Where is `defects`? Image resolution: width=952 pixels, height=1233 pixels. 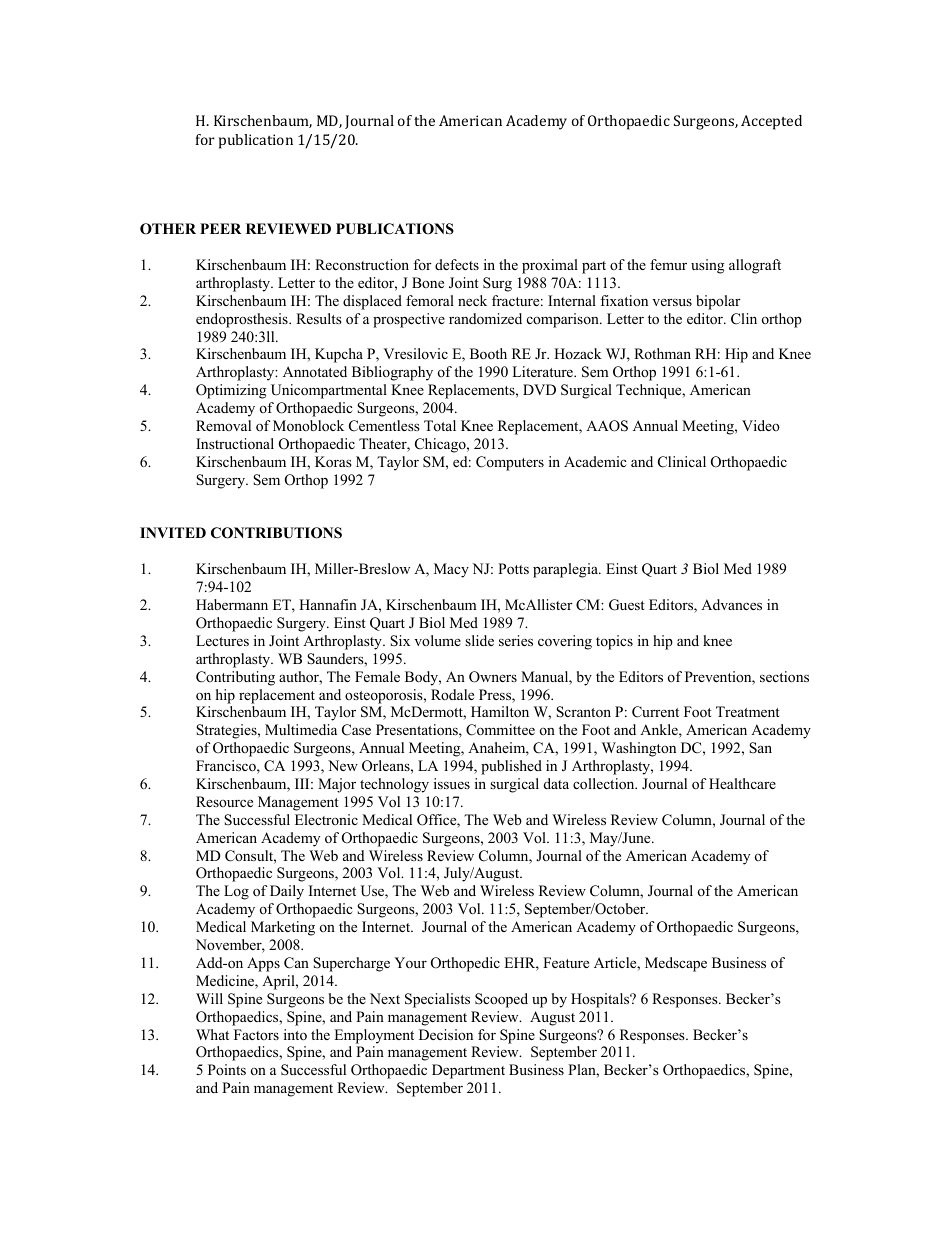
defects is located at coordinates (457, 264).
